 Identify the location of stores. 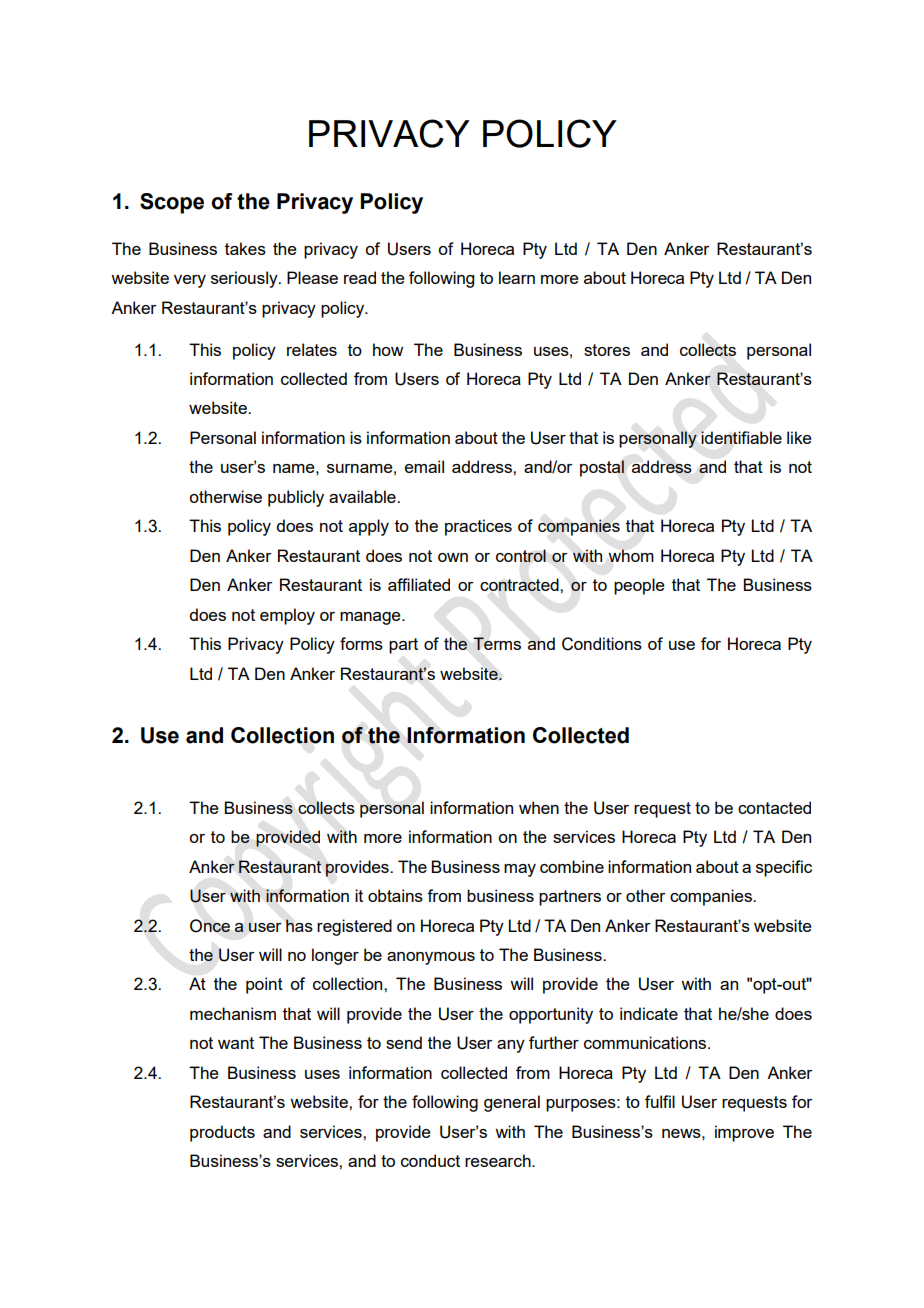
(607, 350).
